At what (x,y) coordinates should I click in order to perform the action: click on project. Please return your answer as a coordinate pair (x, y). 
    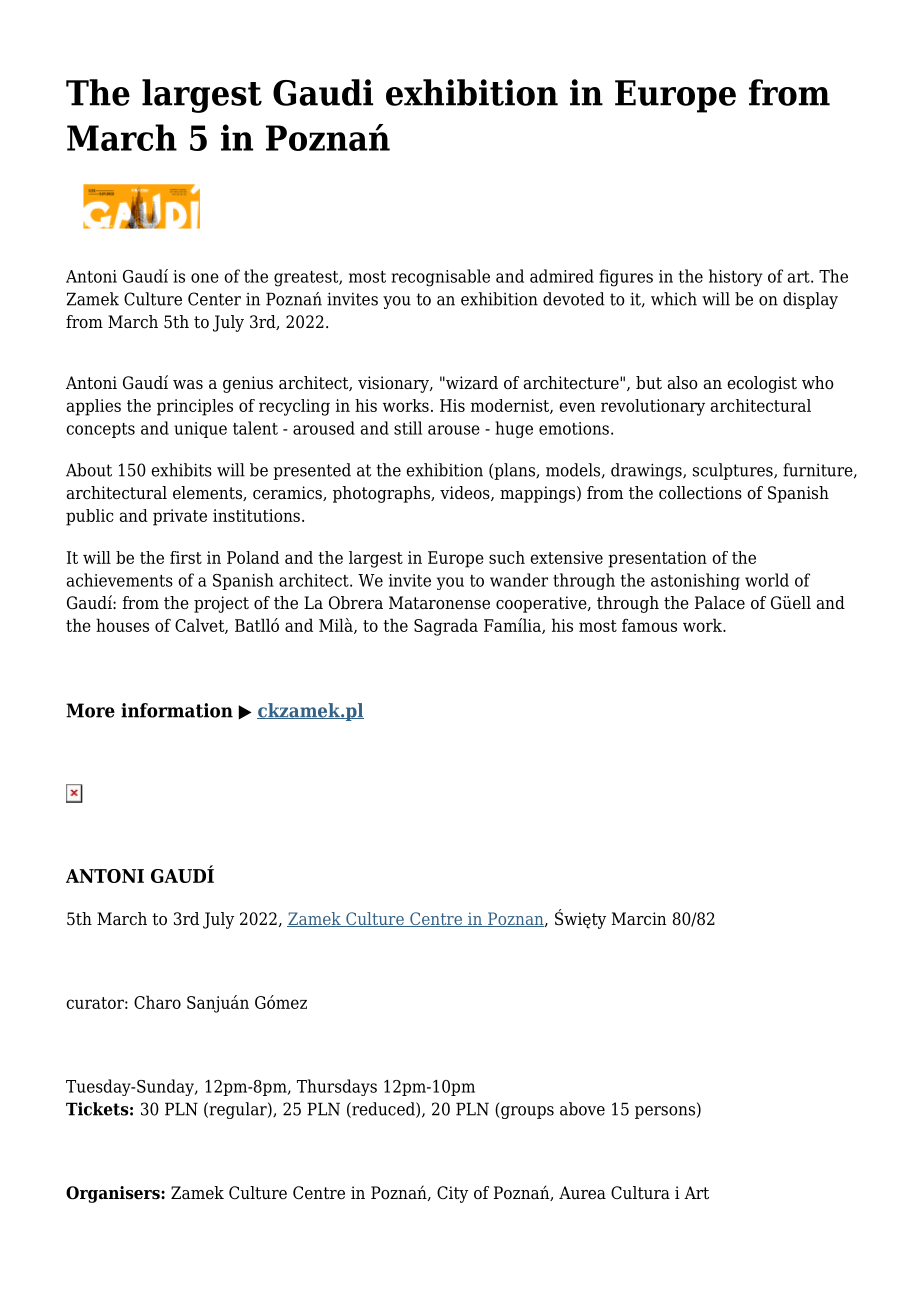
    Looking at the image, I should click on (221, 604).
